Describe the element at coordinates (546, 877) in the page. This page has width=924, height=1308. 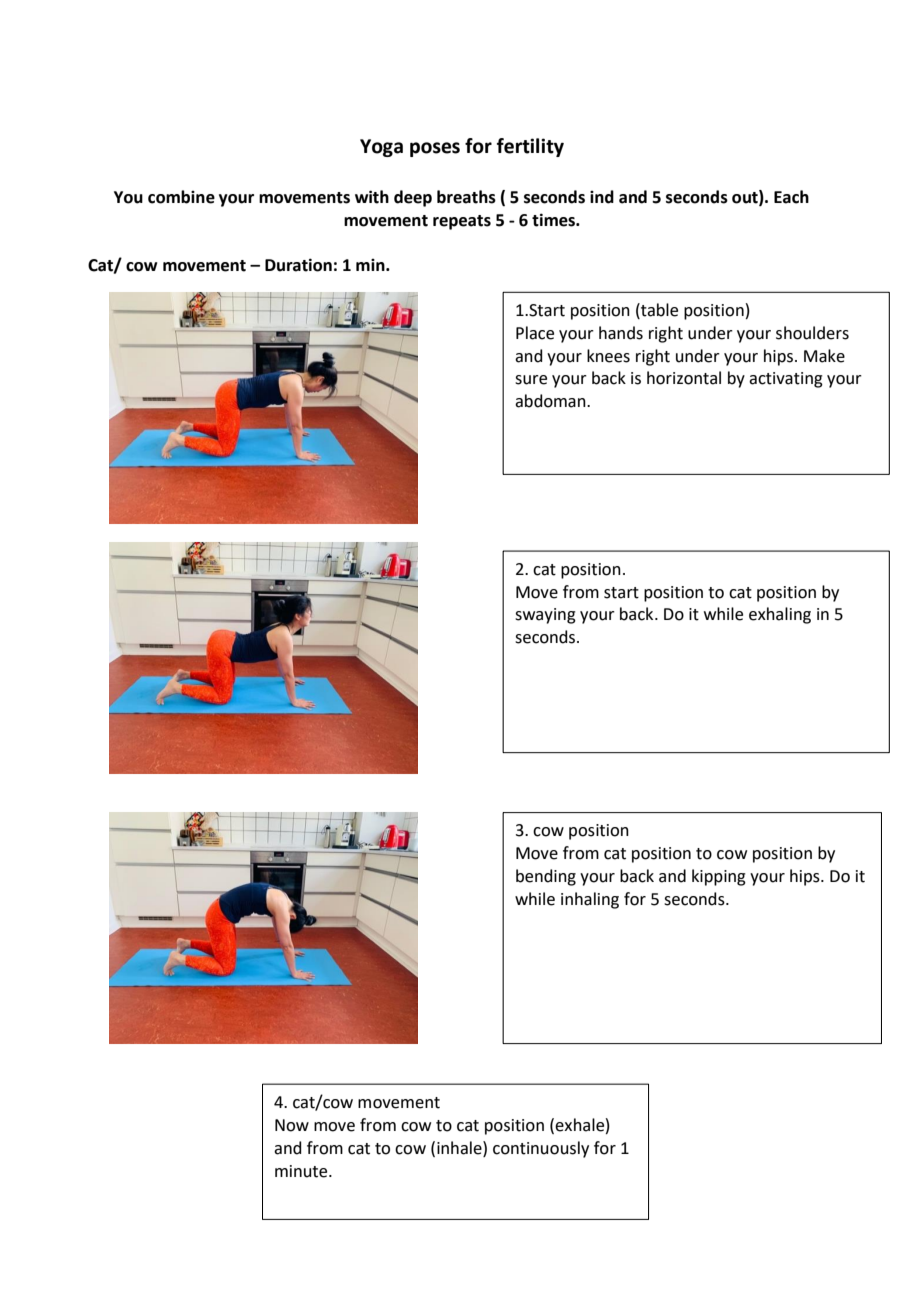
I see `bending` at that location.
